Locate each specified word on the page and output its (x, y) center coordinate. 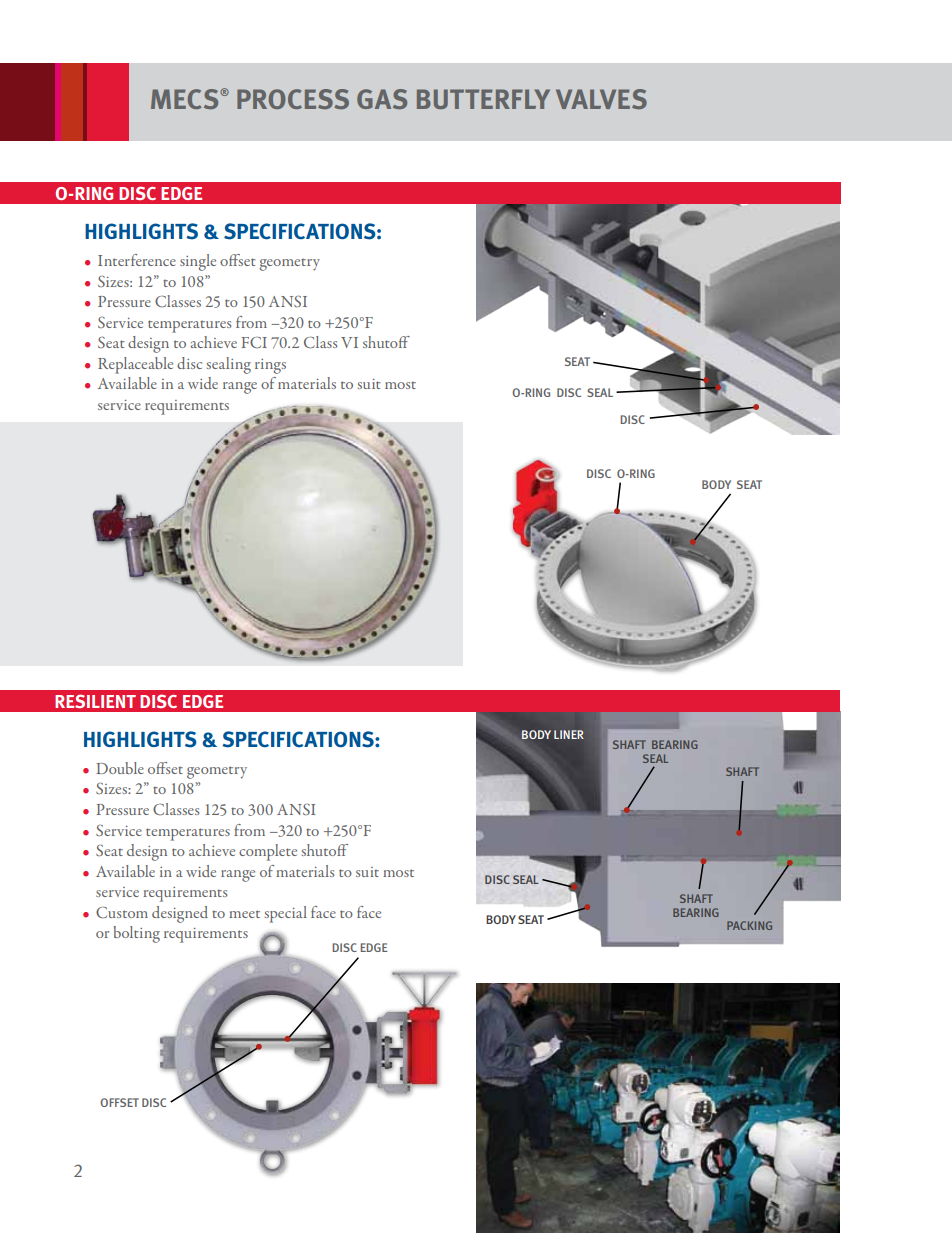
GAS (382, 99)
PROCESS (293, 99)
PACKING (749, 925)
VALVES (601, 99)
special (286, 914)
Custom (122, 912)
